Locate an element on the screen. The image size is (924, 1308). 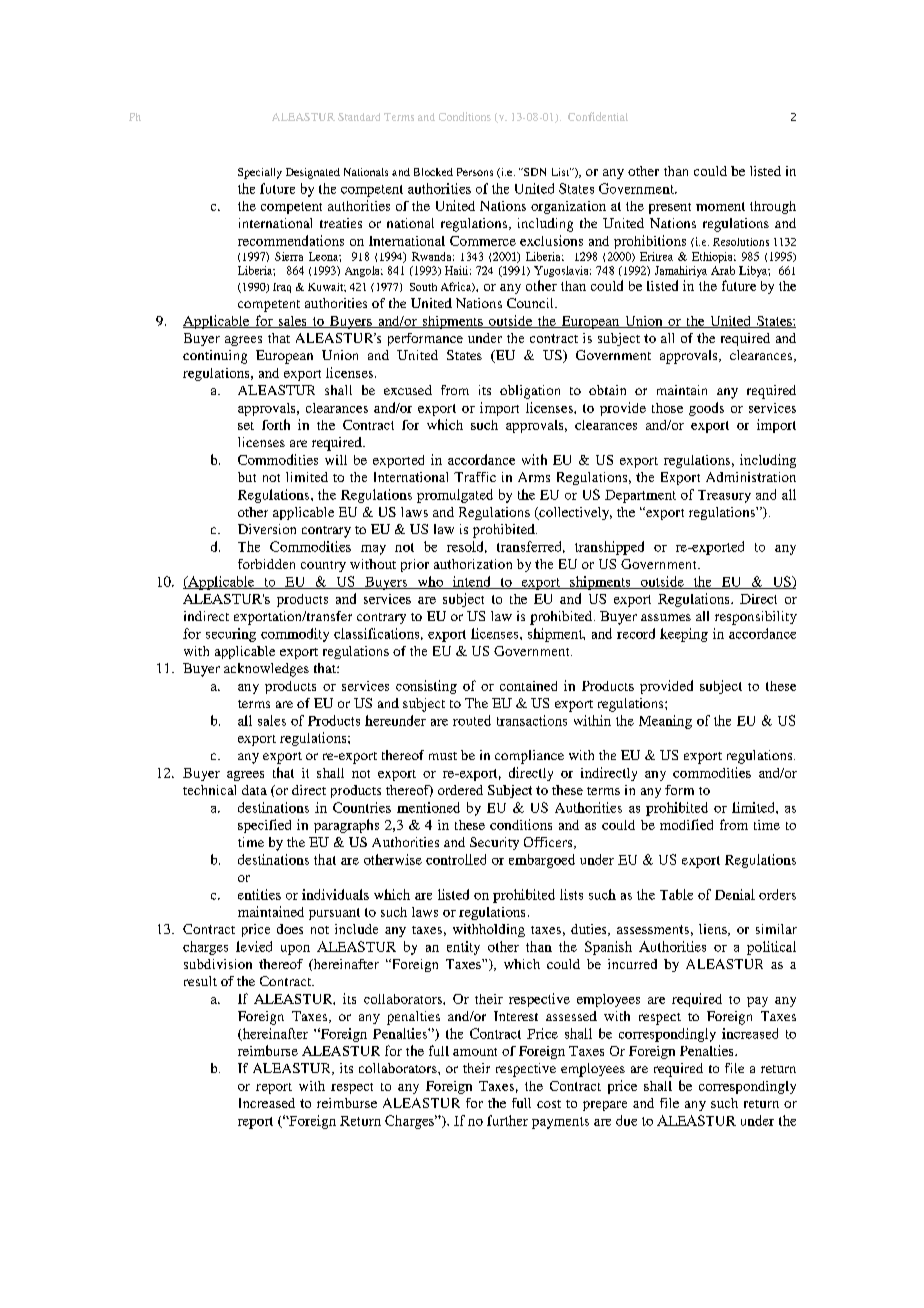
moment is located at coordinates (720, 206).
